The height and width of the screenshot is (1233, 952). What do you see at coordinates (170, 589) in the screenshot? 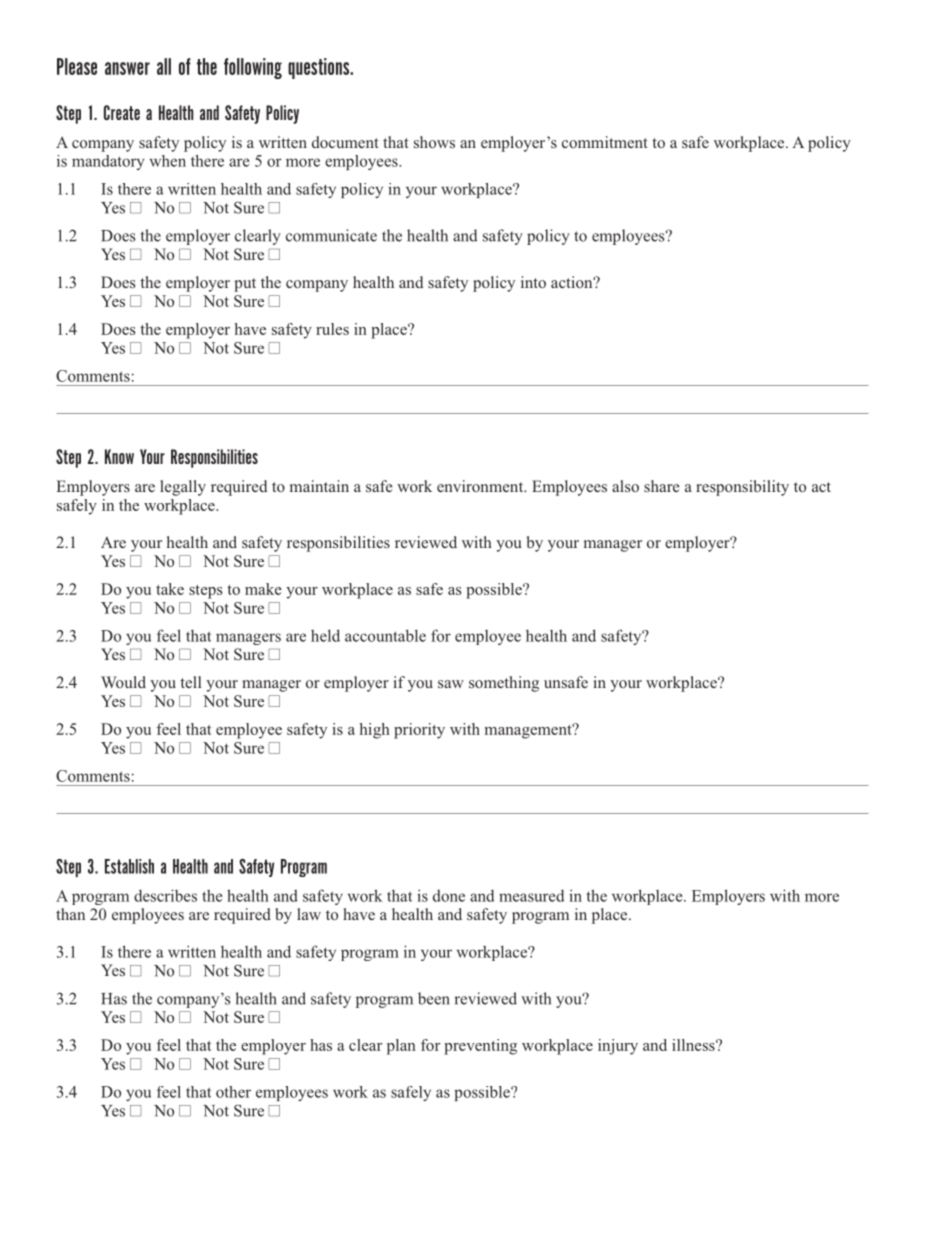
I see `take` at bounding box center [170, 589].
